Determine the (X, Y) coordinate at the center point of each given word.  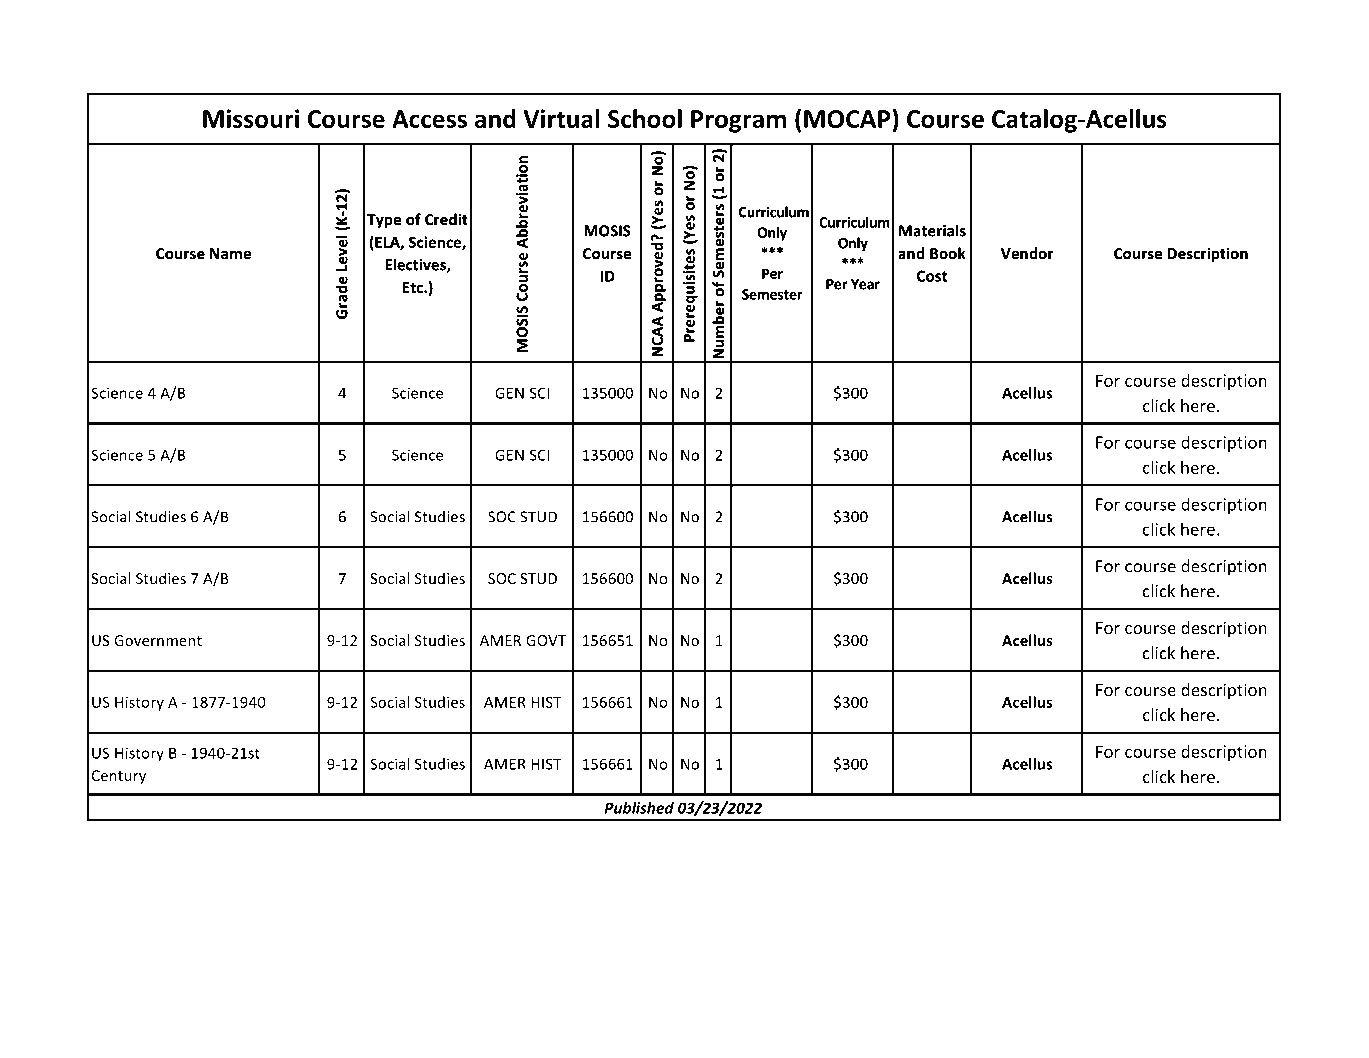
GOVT (546, 640)
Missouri (251, 118)
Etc (414, 287)
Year (865, 284)
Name (230, 253)
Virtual (561, 118)
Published (639, 808)
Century (119, 777)
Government (158, 640)
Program (738, 121)
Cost (932, 276)
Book (948, 253)
